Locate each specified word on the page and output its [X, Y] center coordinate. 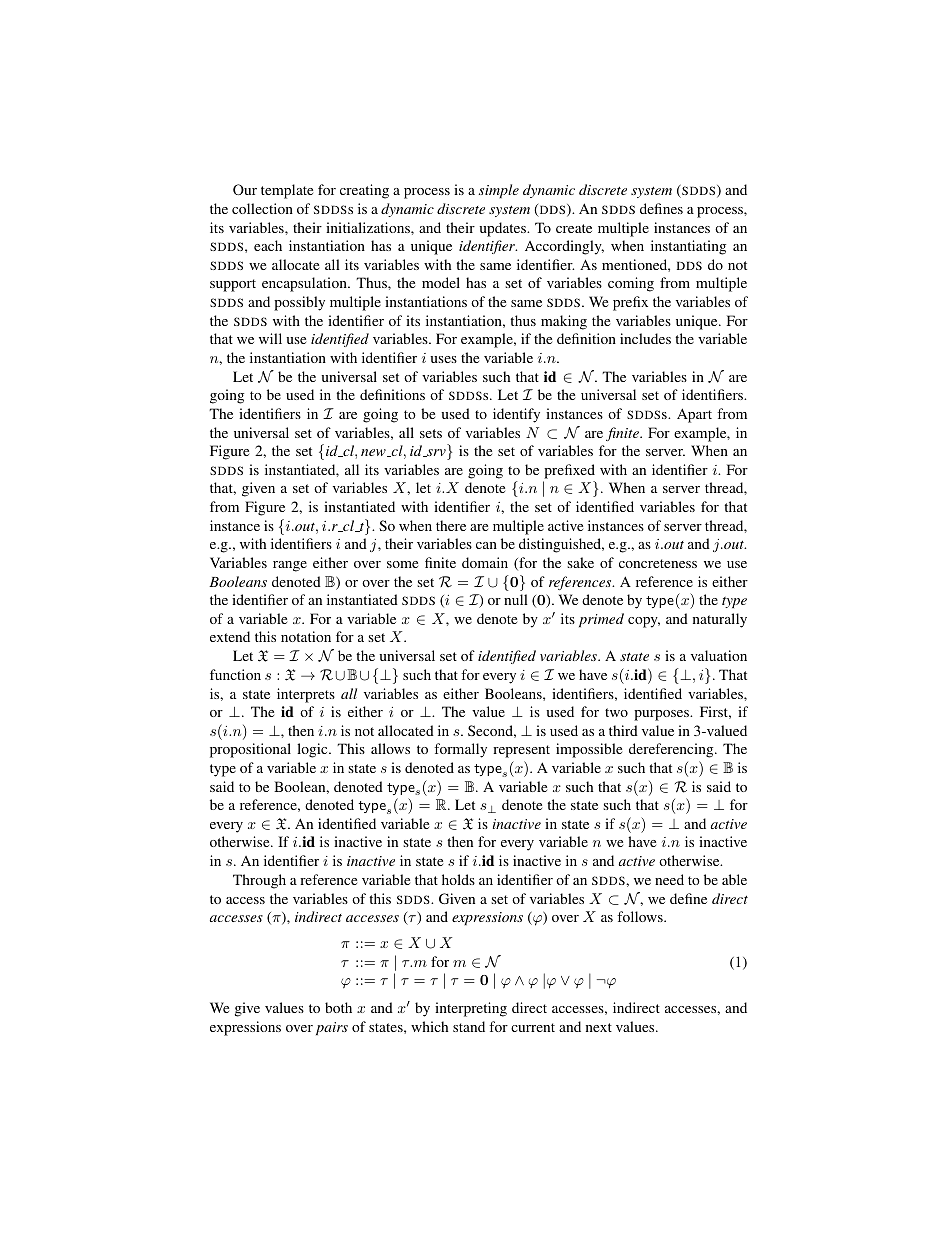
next [599, 1027]
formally [460, 750]
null [516, 599]
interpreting [471, 1009]
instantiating [688, 247]
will [270, 338]
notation [306, 636]
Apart [694, 415]
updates [503, 229]
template [287, 191]
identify [516, 415]
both [338, 1007]
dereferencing [672, 750]
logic [313, 750]
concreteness [658, 563]
